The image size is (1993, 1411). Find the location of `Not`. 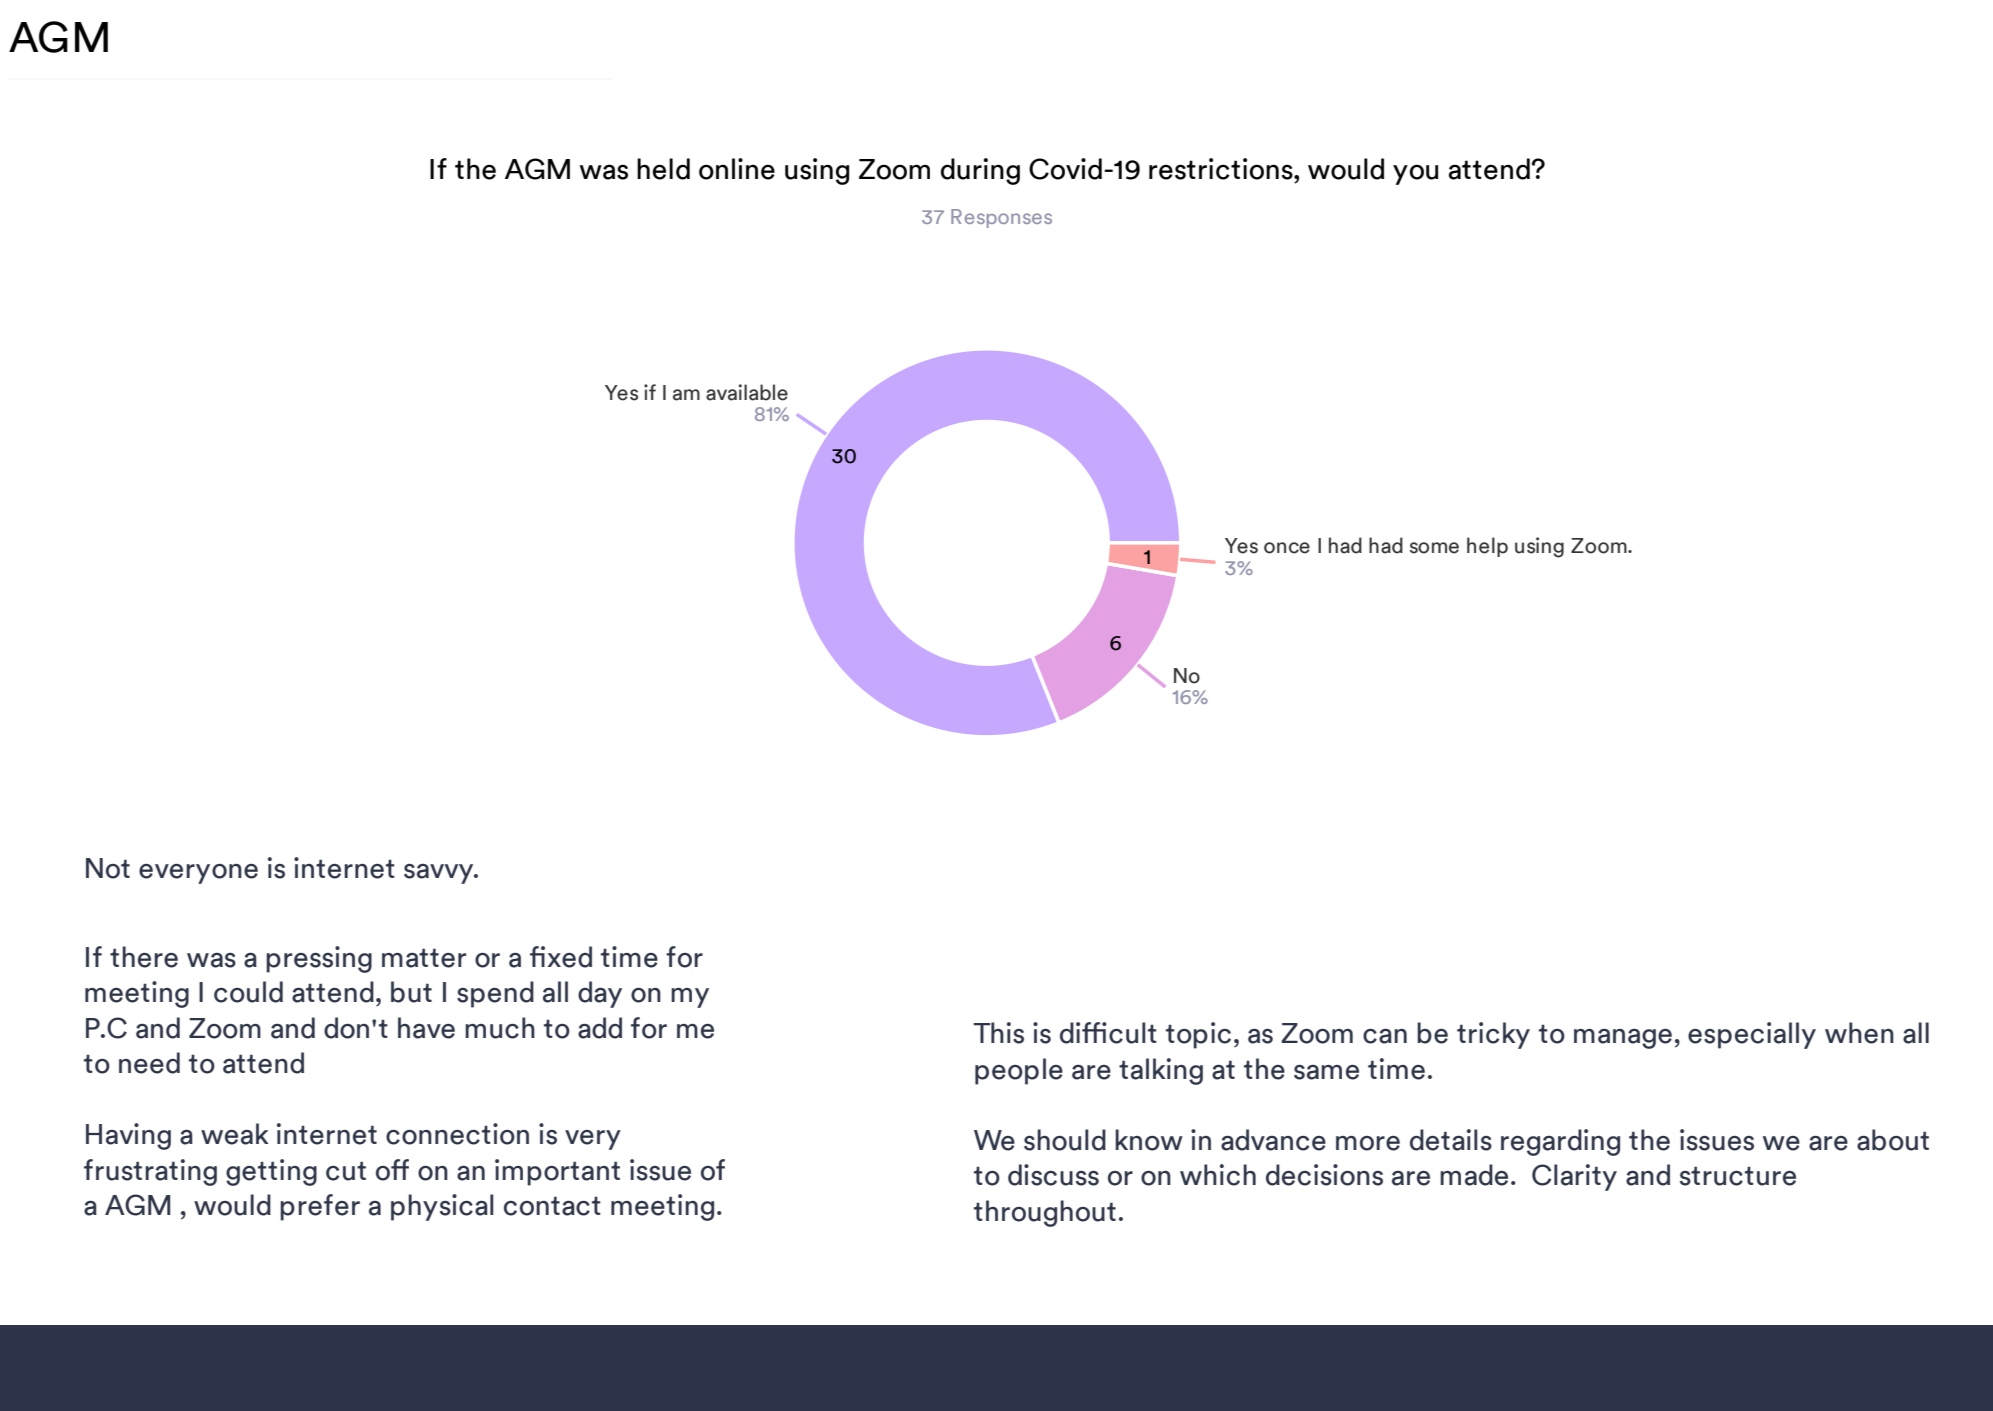

Not is located at coordinates (108, 868).
